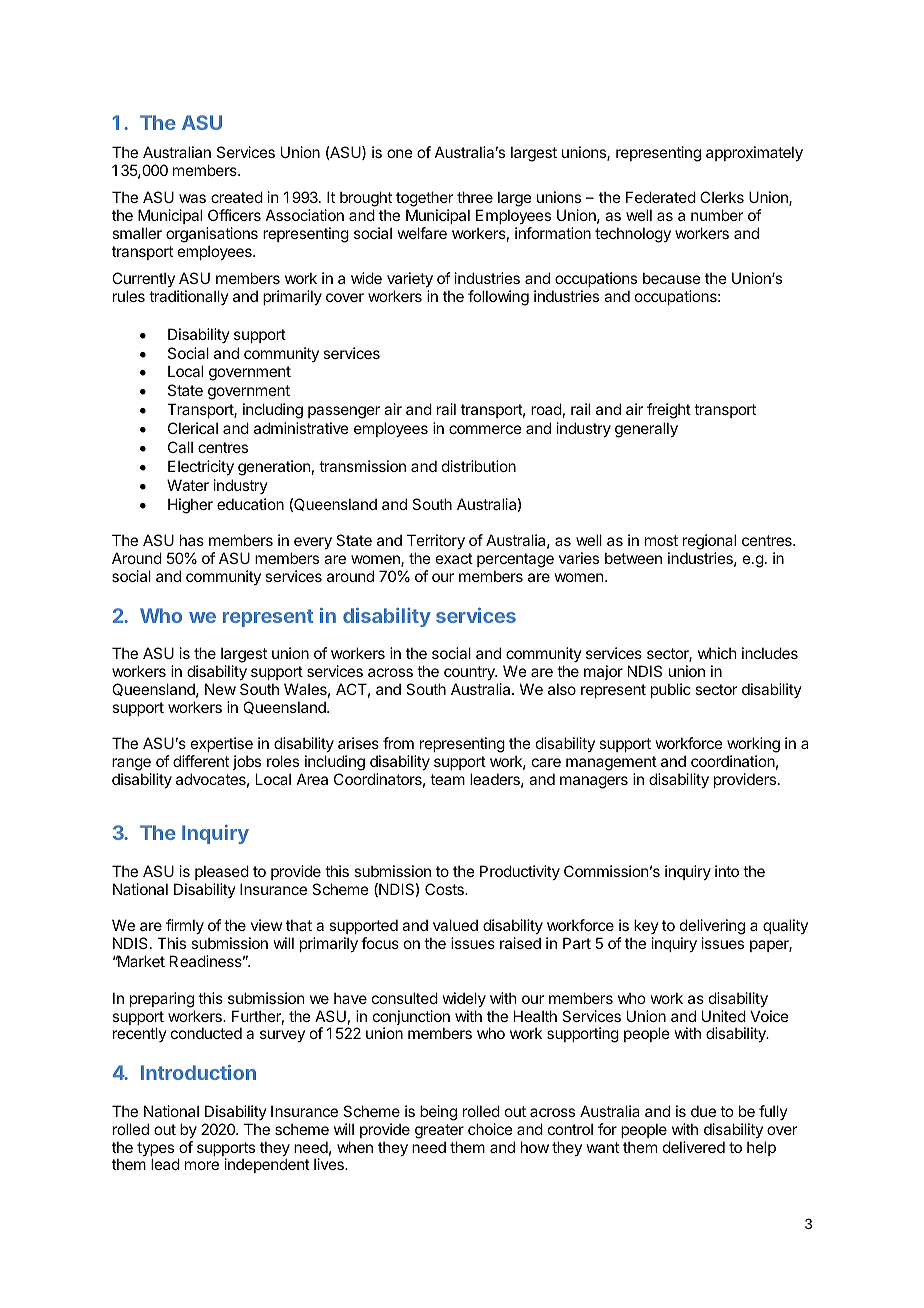 The image size is (924, 1308). I want to click on pleased, so click(222, 872).
